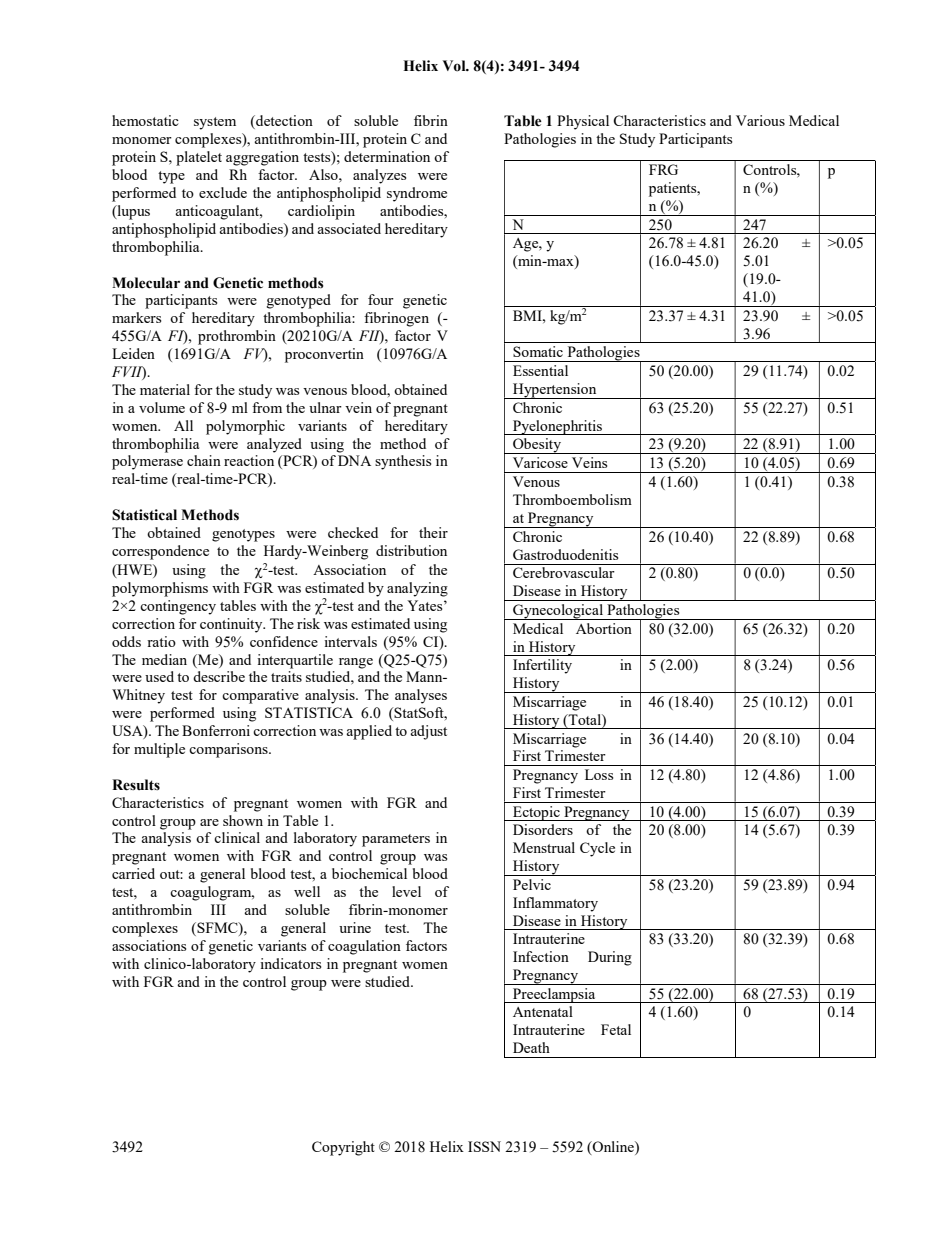 The height and width of the image is (1233, 952). What do you see at coordinates (484, 1146) in the image?
I see `ISSN` at bounding box center [484, 1146].
